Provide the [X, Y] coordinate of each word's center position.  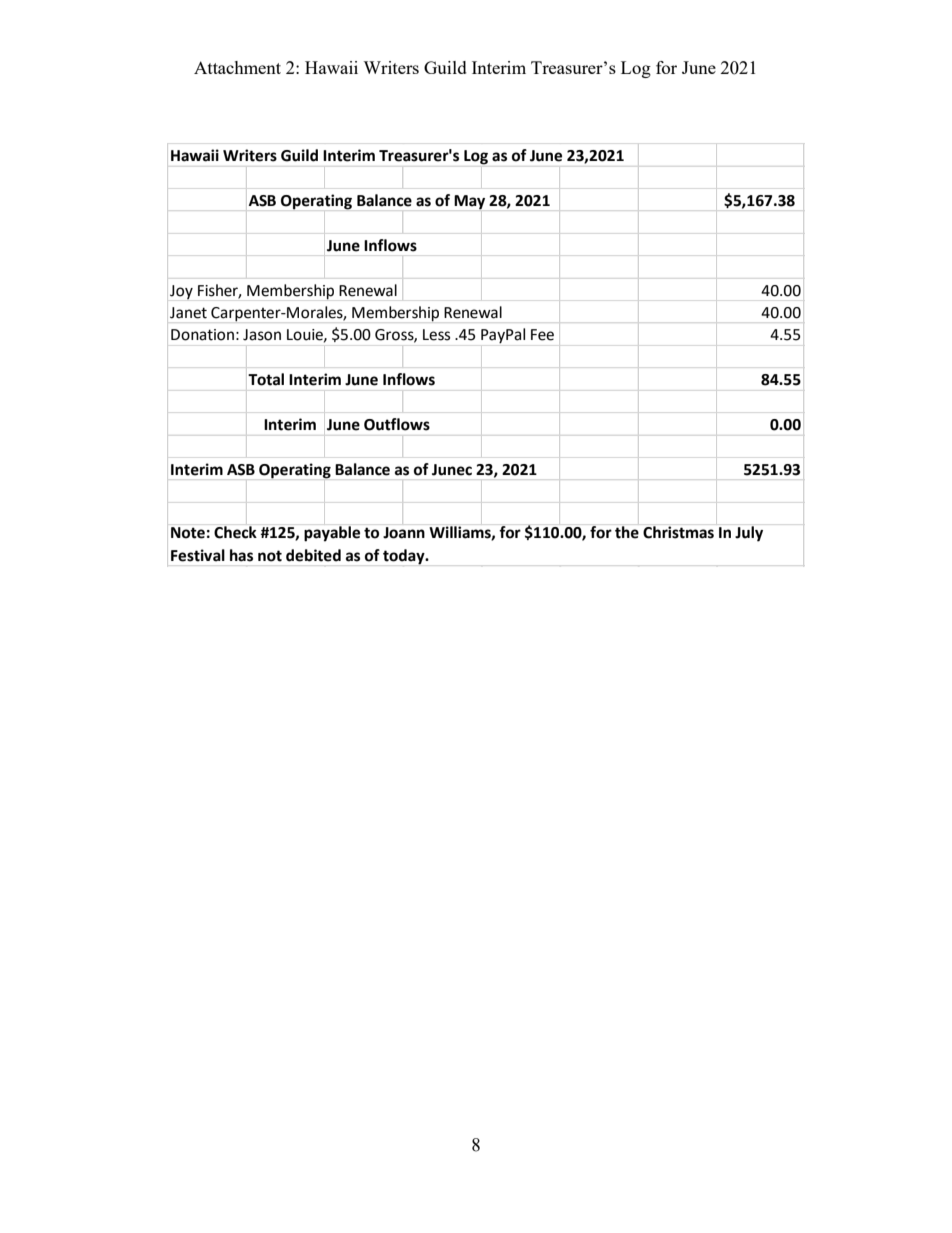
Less [436, 335]
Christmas [678, 532]
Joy [181, 292]
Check [235, 532]
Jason [262, 335]
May [469, 202]
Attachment [237, 67]
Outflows [397, 424]
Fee [542, 335]
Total [266, 379]
